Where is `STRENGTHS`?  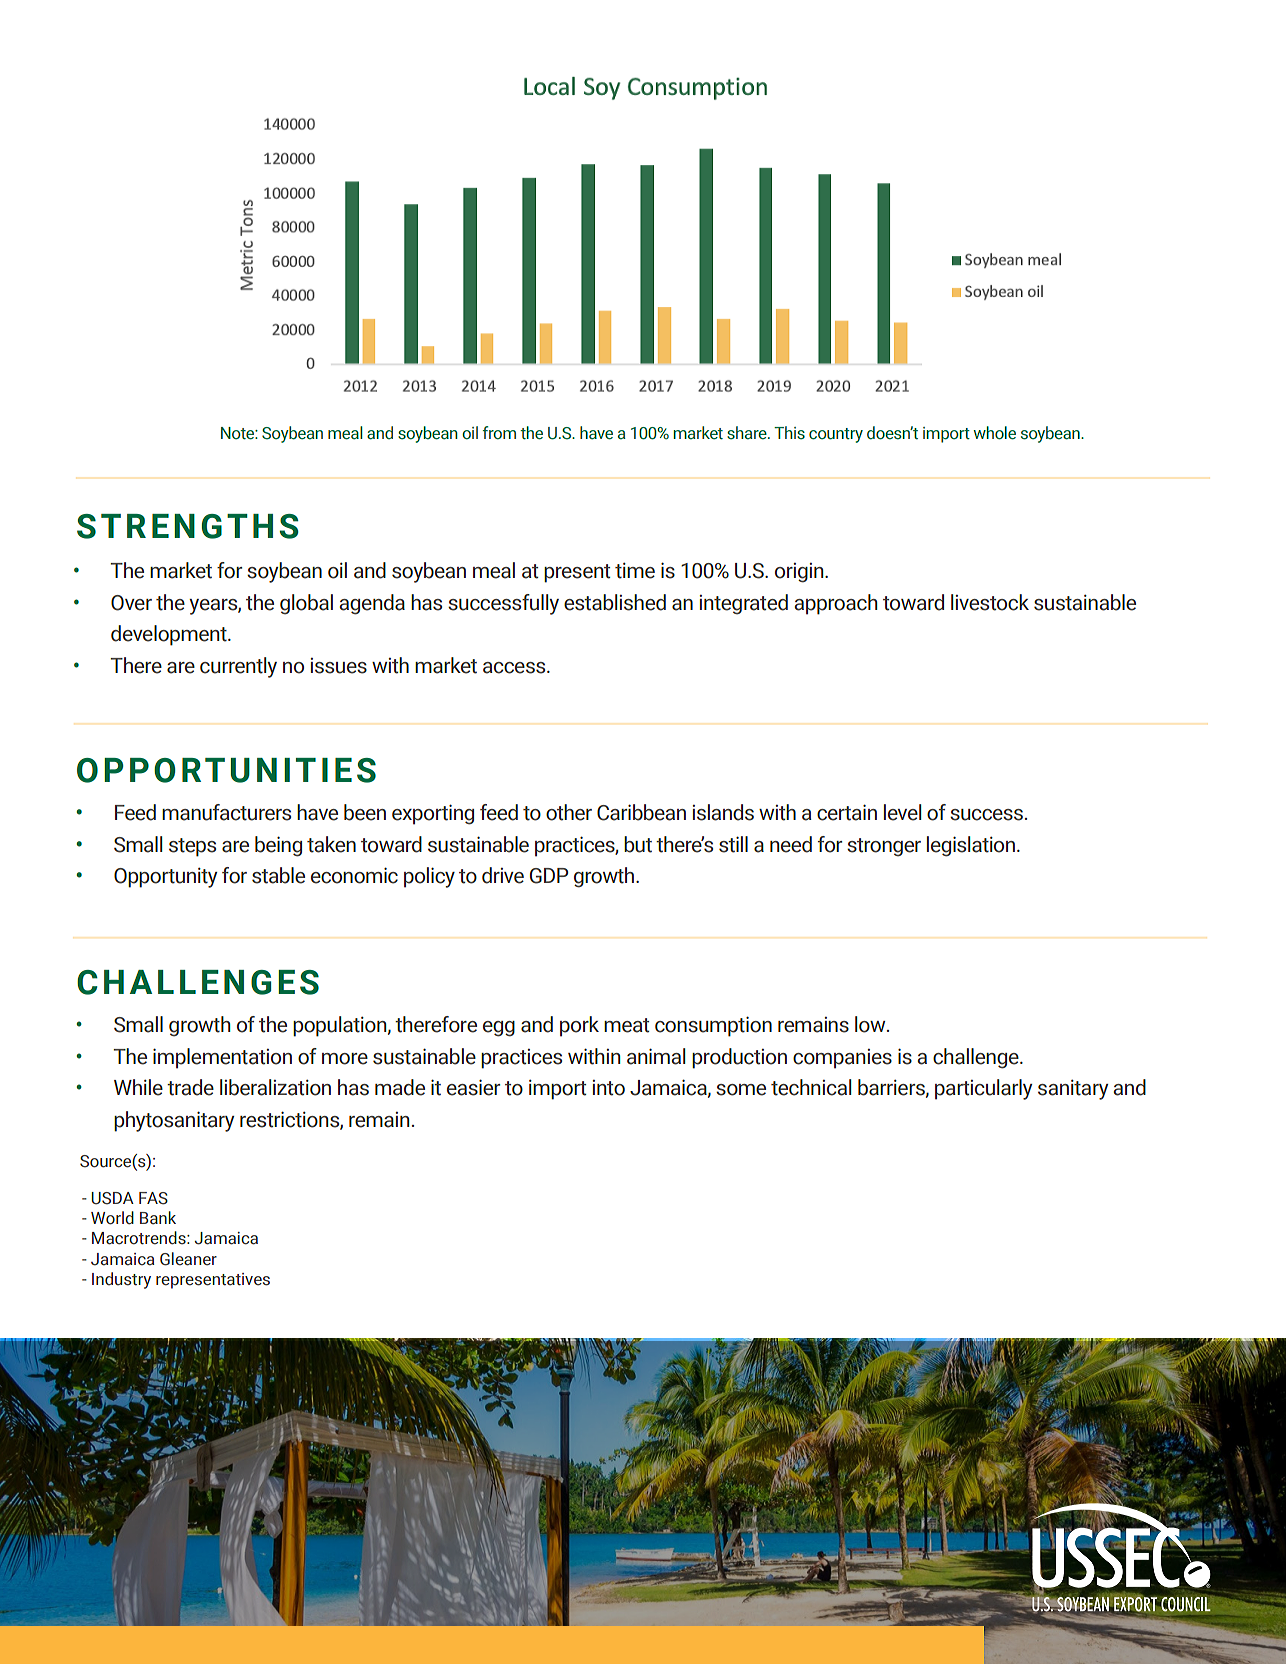 STRENGTHS is located at coordinates (188, 526).
